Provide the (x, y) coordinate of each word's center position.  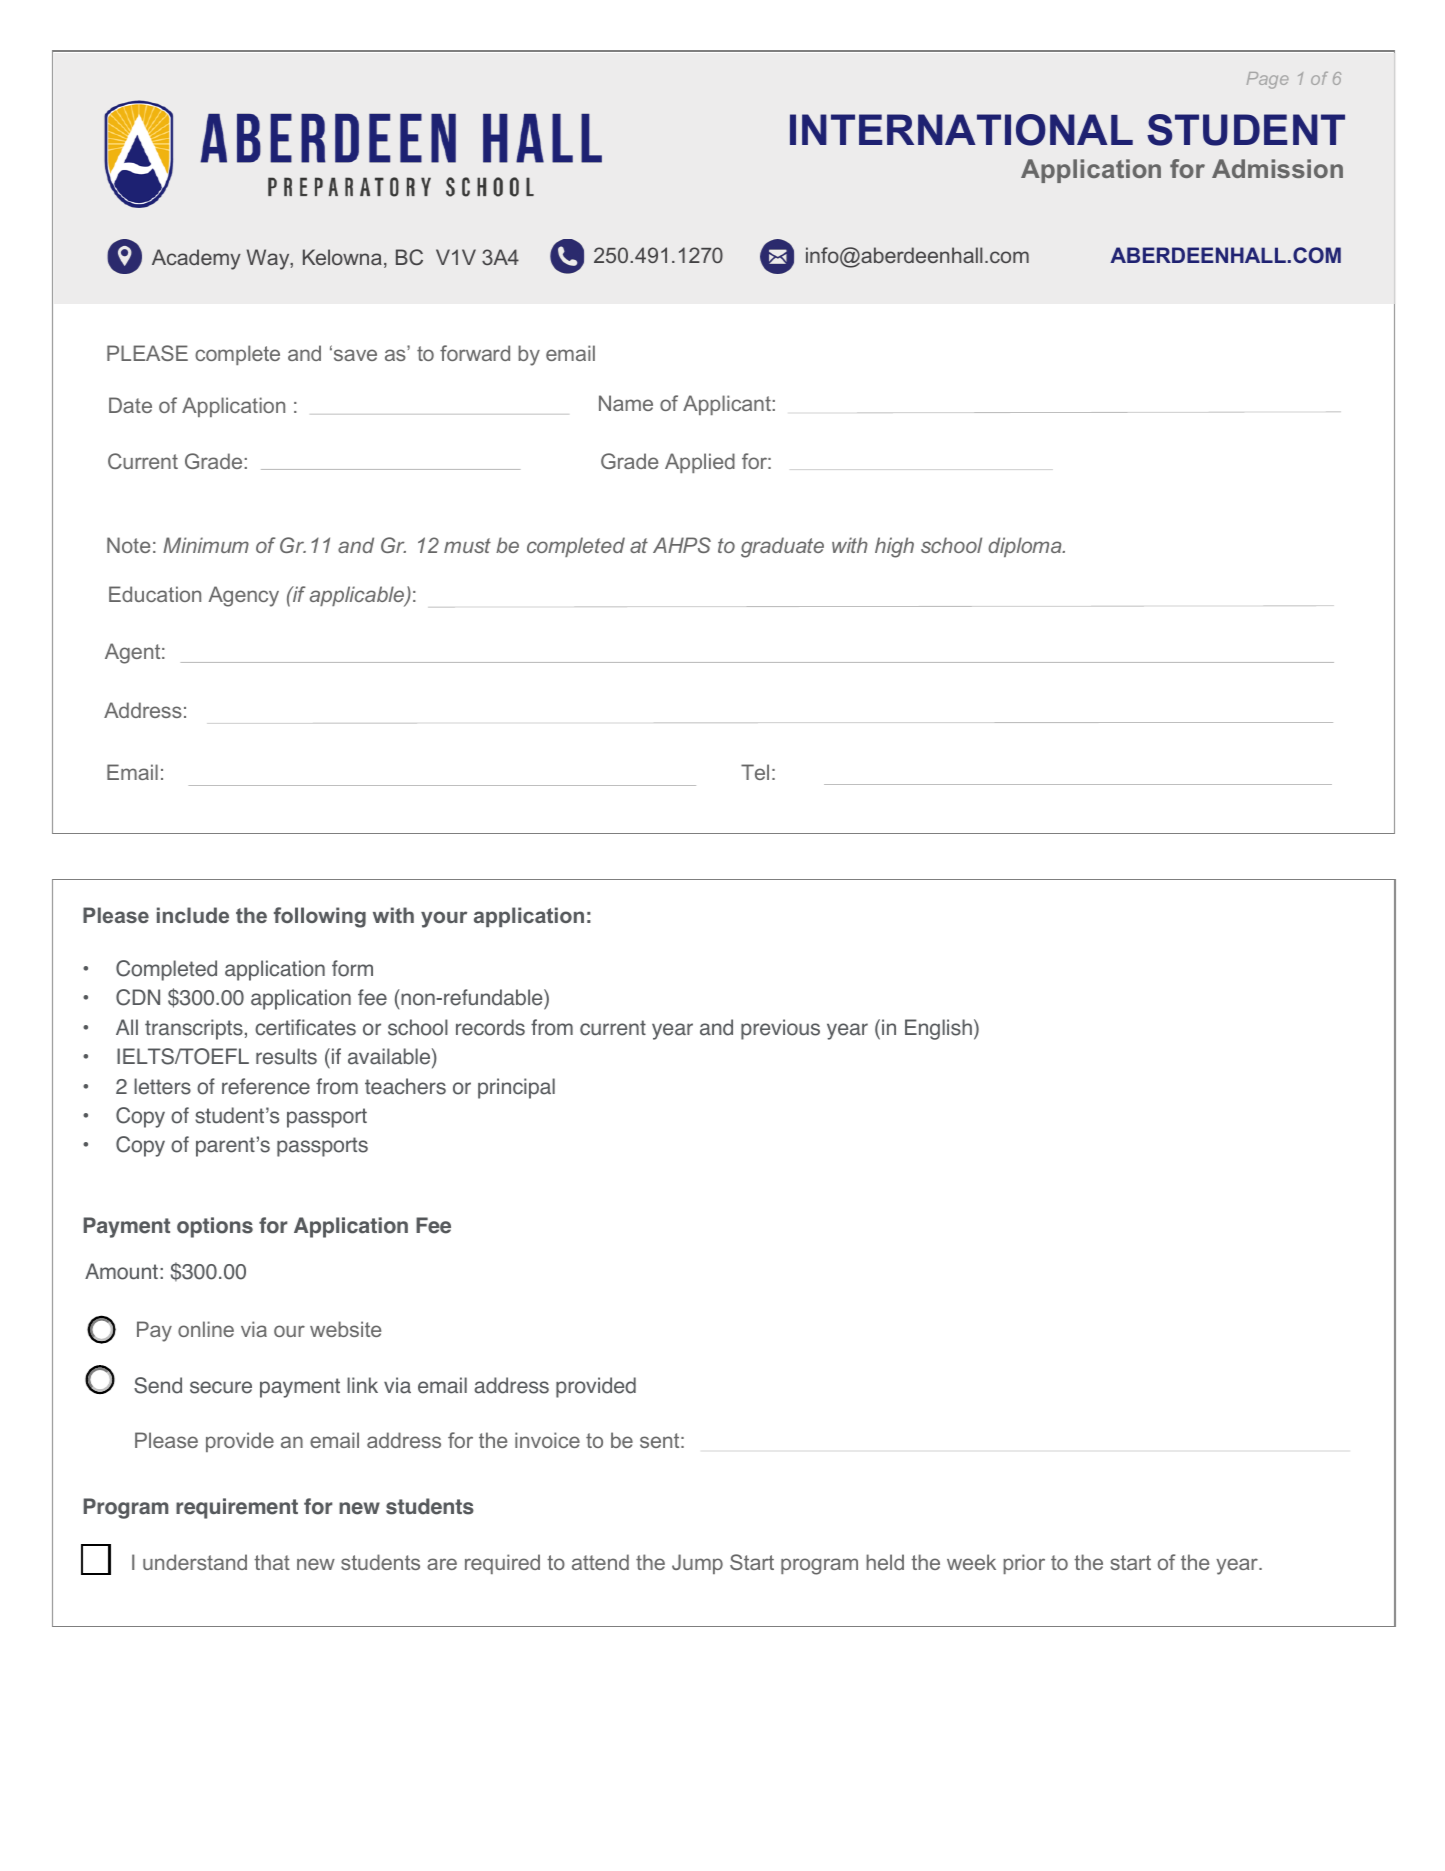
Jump (697, 1564)
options (215, 1227)
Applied (700, 463)
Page (1267, 80)
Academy (196, 259)
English (938, 1029)
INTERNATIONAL (961, 130)
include (193, 915)
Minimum (206, 545)
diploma (1026, 547)
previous (780, 1029)
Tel (755, 772)
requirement (237, 1508)
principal (516, 1088)
